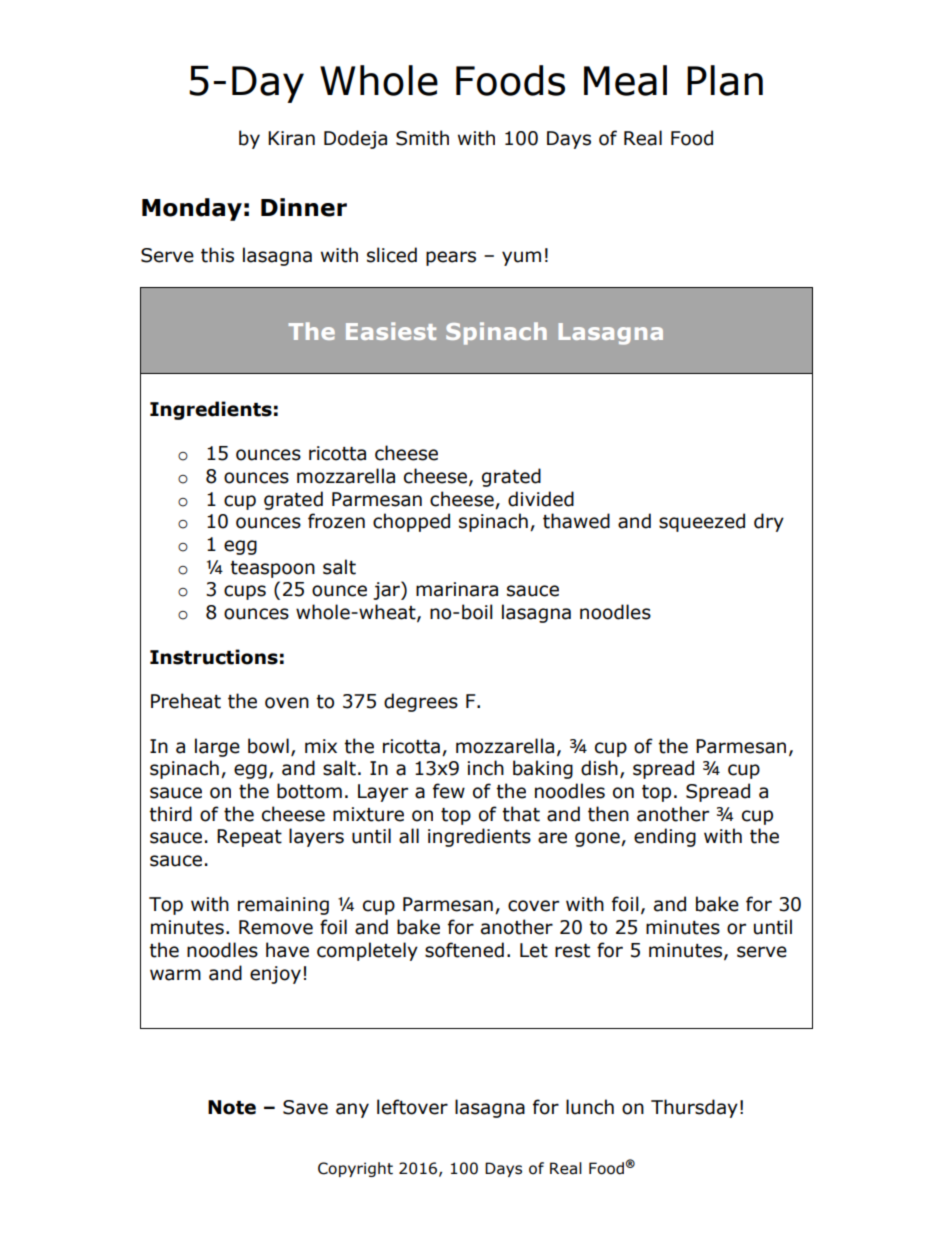 The image size is (952, 1233). Describe the element at coordinates (249, 838) in the screenshot. I see `Repeat` at that location.
